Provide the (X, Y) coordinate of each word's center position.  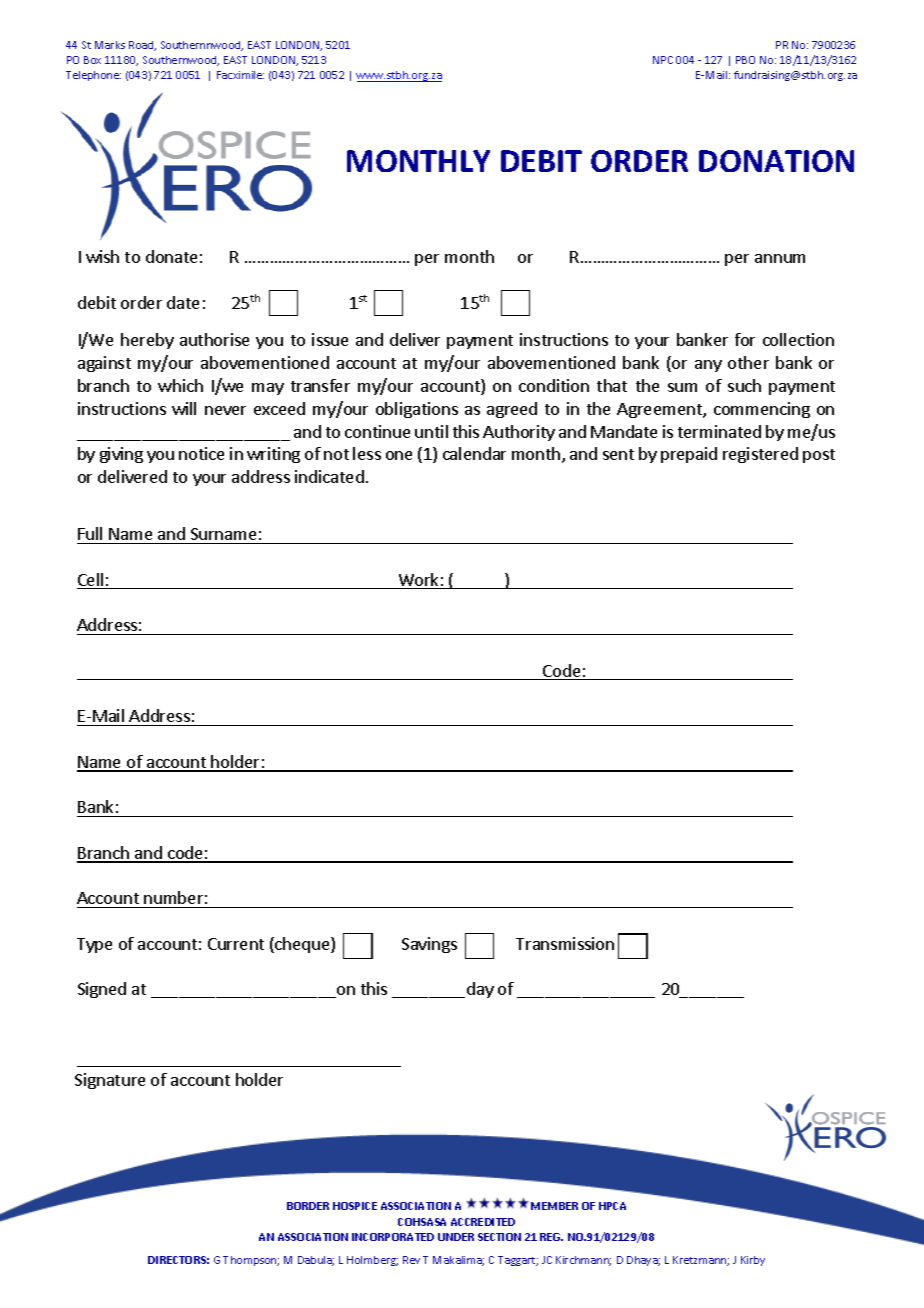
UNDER (456, 1237)
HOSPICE (355, 1206)
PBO (745, 60)
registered (760, 455)
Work (418, 581)
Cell (91, 581)
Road (142, 46)
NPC (663, 60)
